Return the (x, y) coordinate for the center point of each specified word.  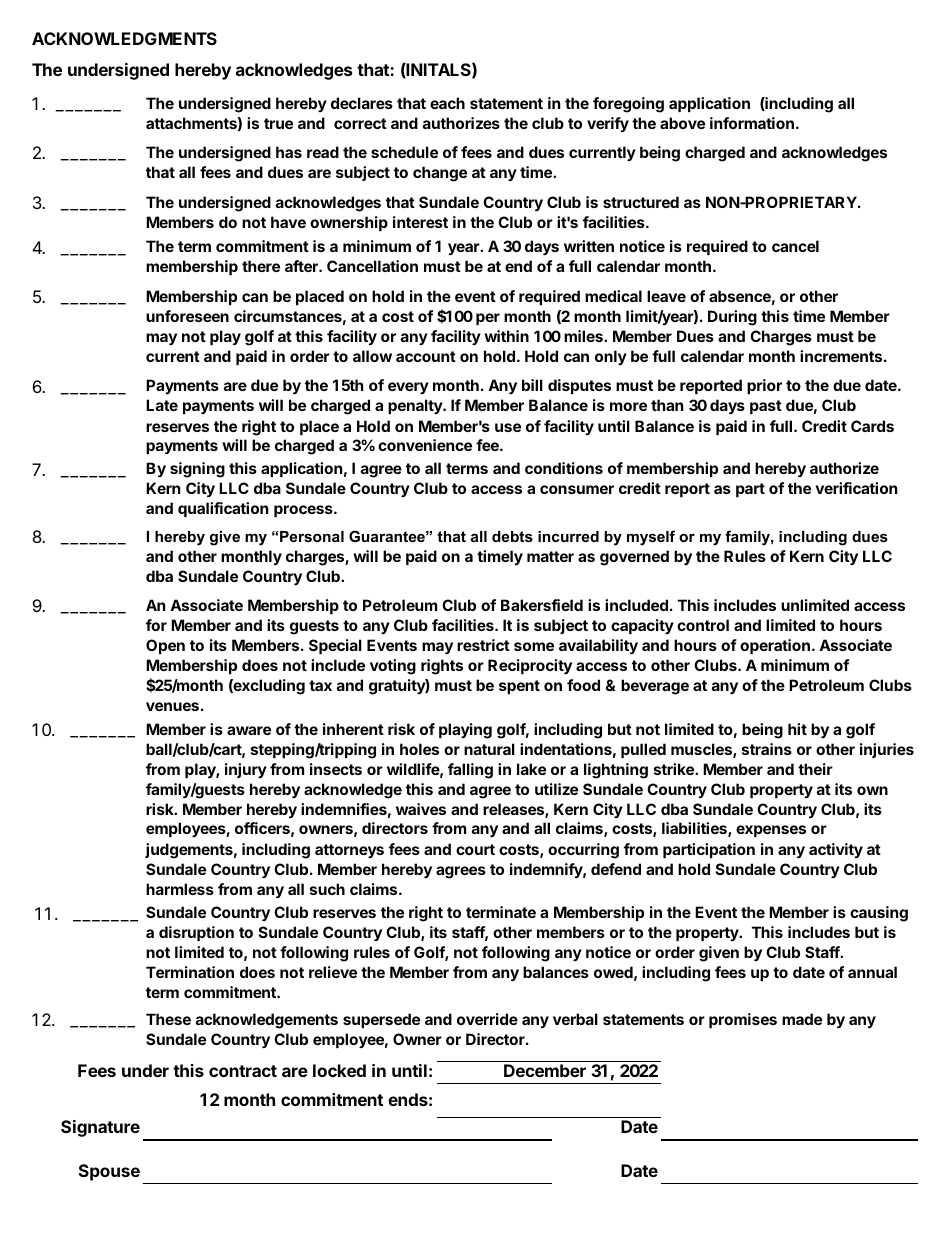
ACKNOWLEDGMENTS (124, 38)
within (506, 336)
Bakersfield (542, 605)
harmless (180, 889)
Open (165, 646)
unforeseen (187, 316)
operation (775, 646)
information (752, 123)
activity (836, 850)
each (447, 103)
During (732, 318)
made (802, 1019)
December (545, 1070)
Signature (100, 1128)
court (475, 849)
